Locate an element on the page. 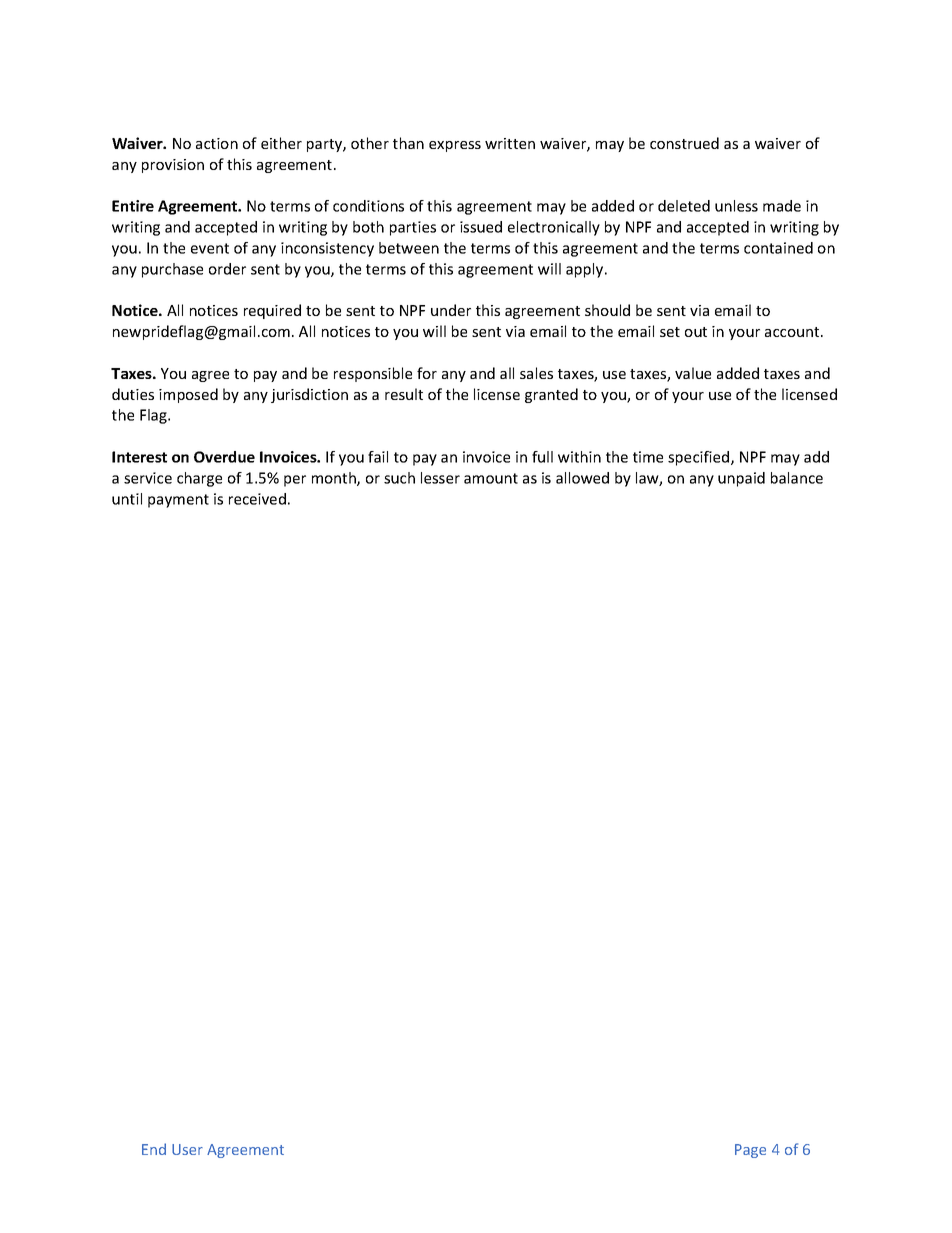  express is located at coordinates (455, 146).
